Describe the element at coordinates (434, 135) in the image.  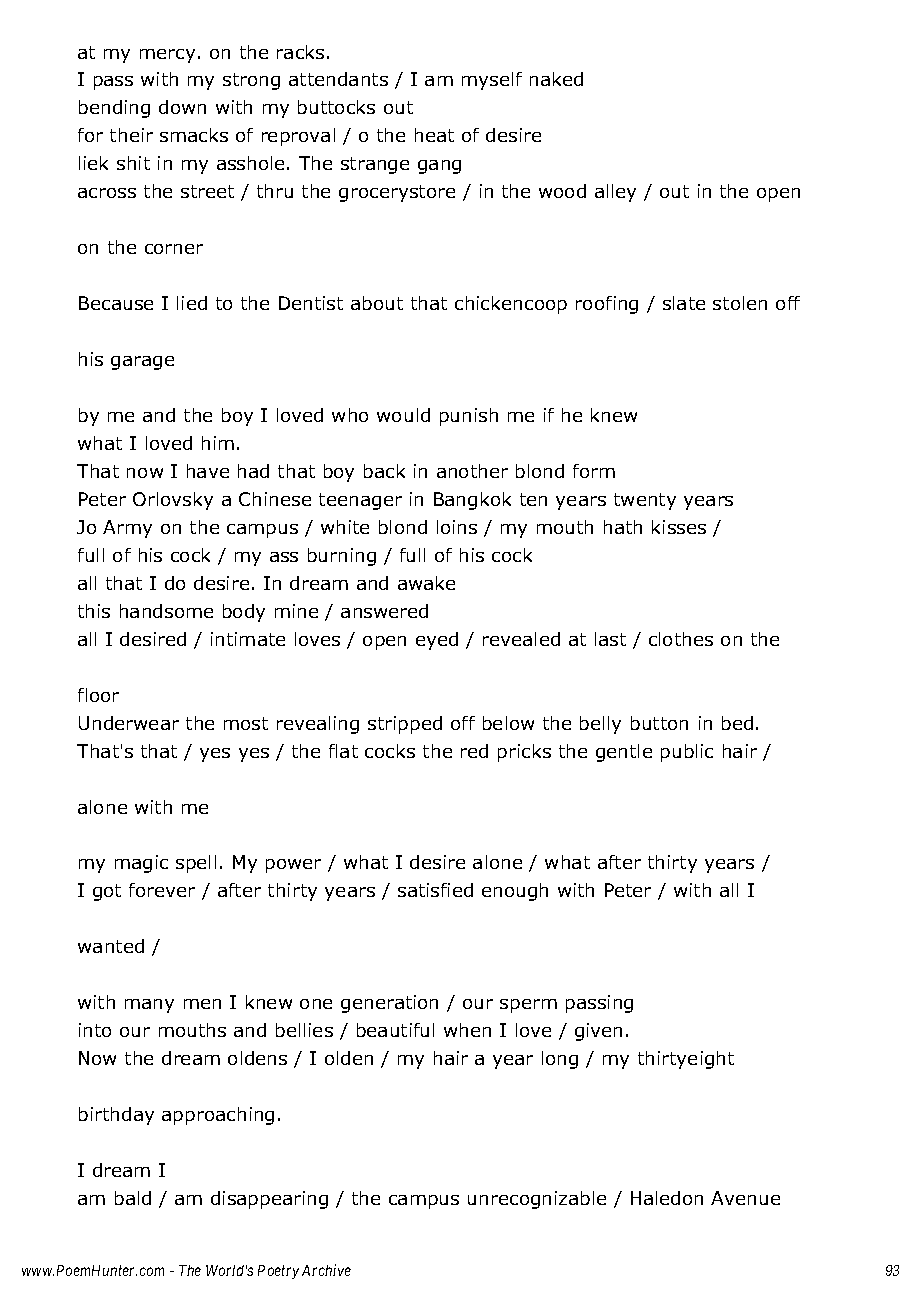
I see `heat` at that location.
